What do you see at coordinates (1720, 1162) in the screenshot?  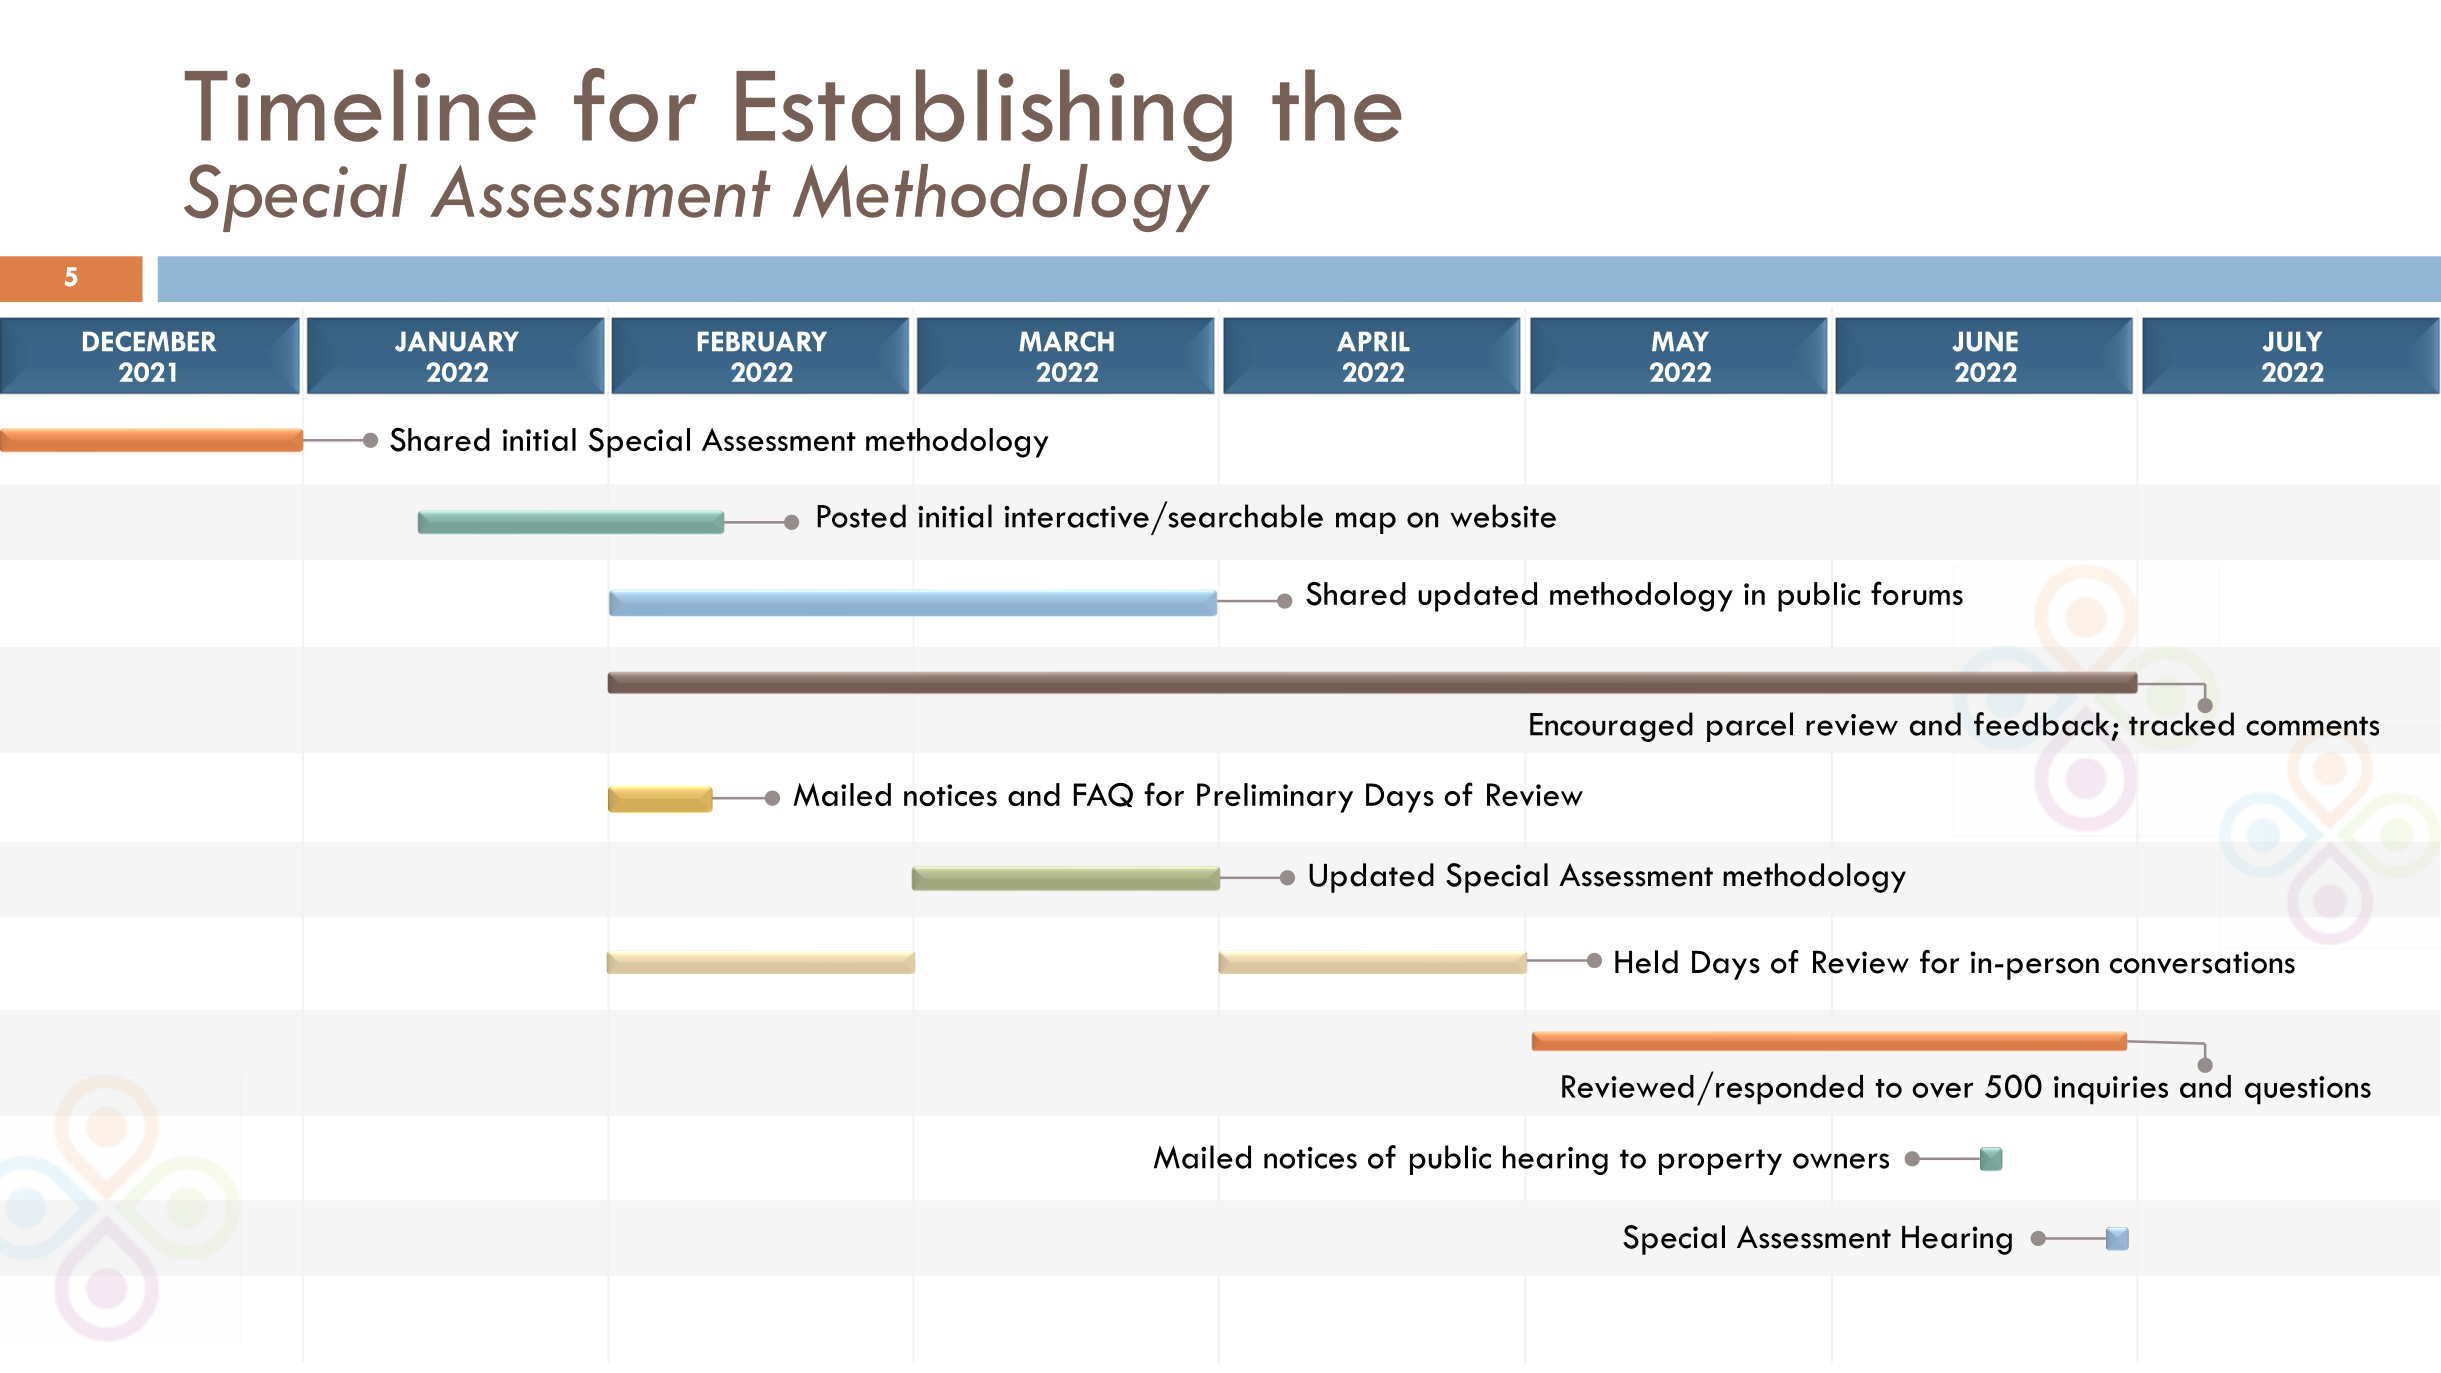 I see `property` at bounding box center [1720, 1162].
